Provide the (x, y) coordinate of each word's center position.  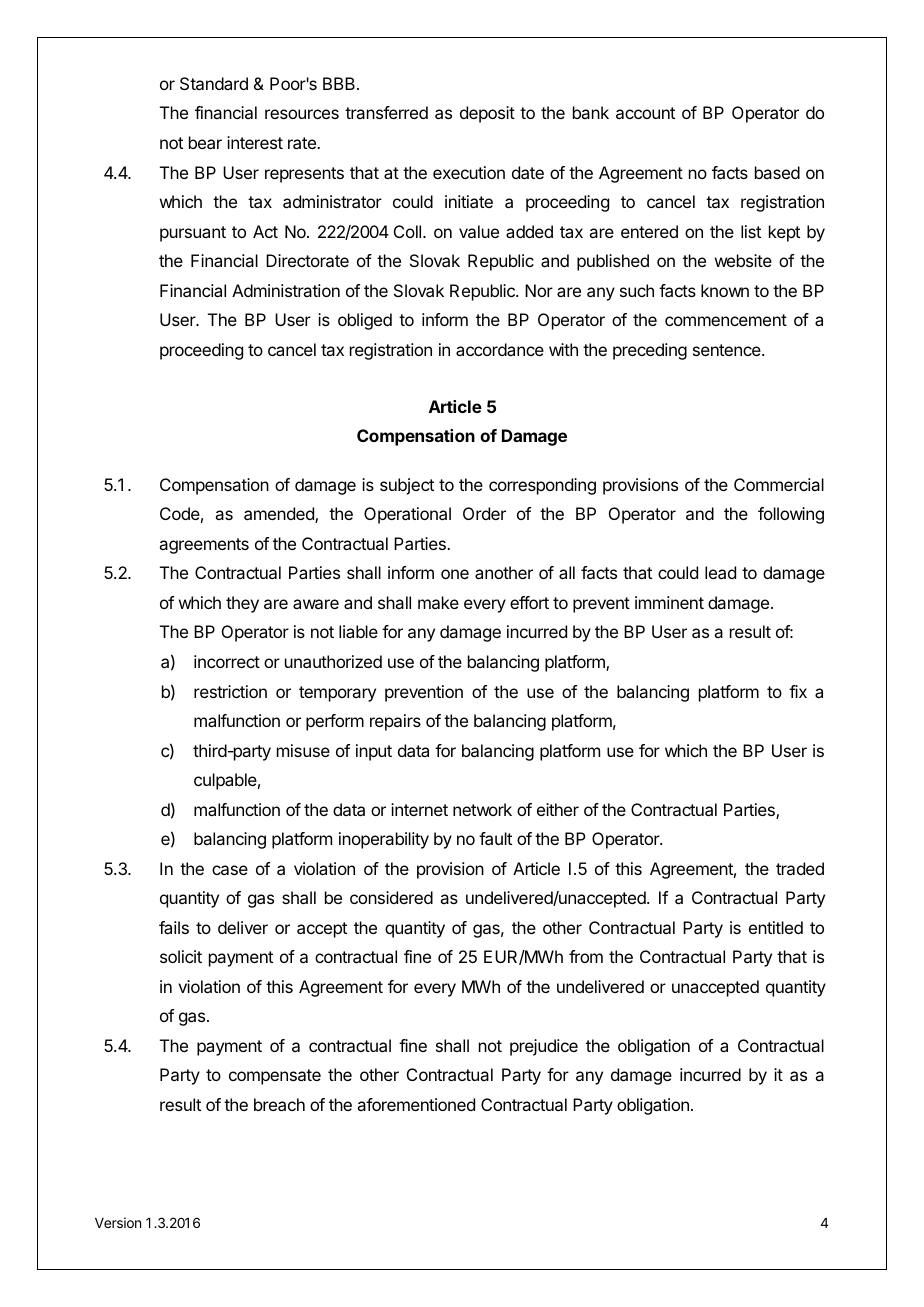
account (645, 113)
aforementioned (416, 1104)
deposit (487, 114)
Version (118, 1222)
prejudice (544, 1047)
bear (205, 142)
